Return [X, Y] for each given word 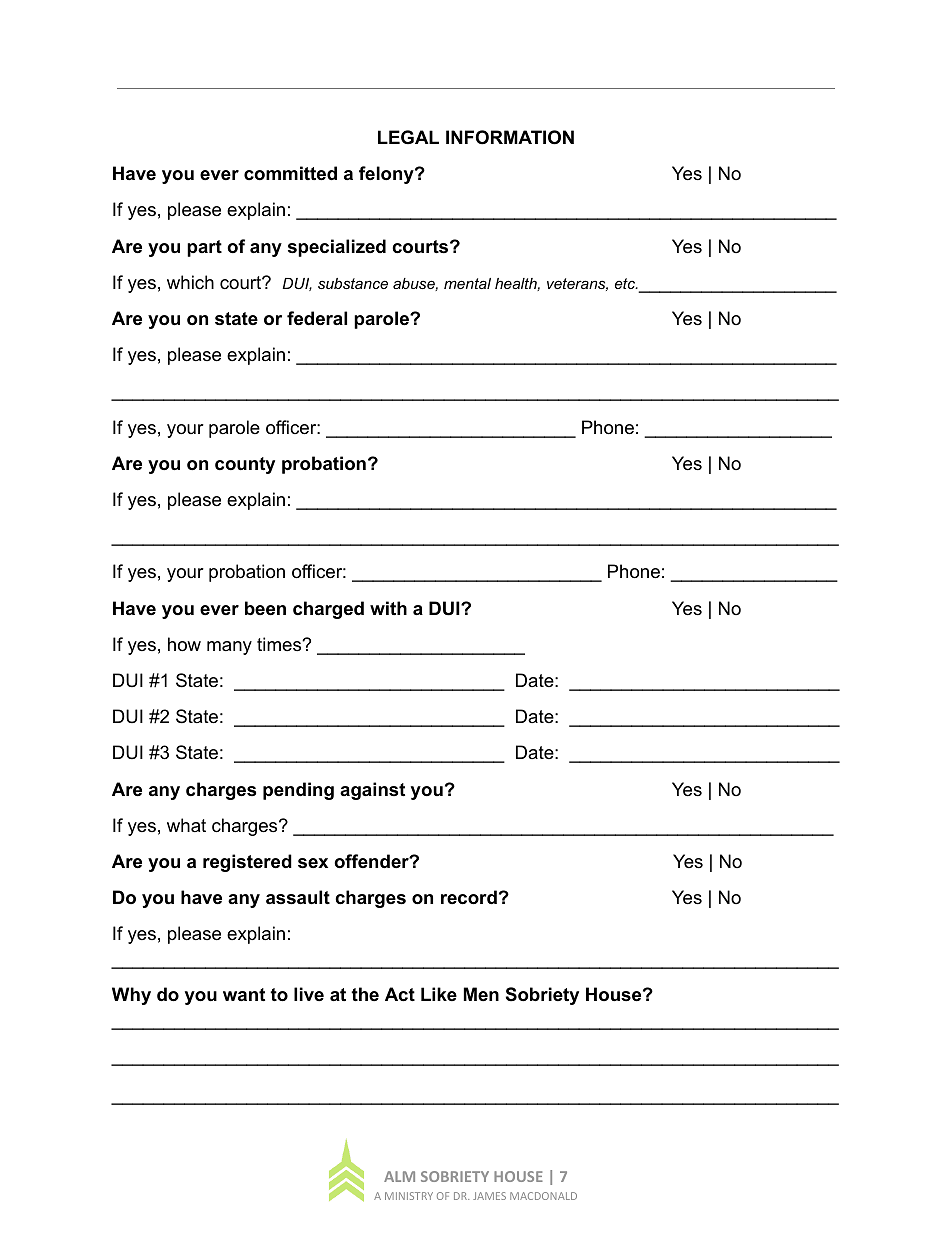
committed [290, 173]
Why [131, 996]
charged [328, 610]
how [184, 644]
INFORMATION [510, 137]
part [204, 248]
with [388, 608]
